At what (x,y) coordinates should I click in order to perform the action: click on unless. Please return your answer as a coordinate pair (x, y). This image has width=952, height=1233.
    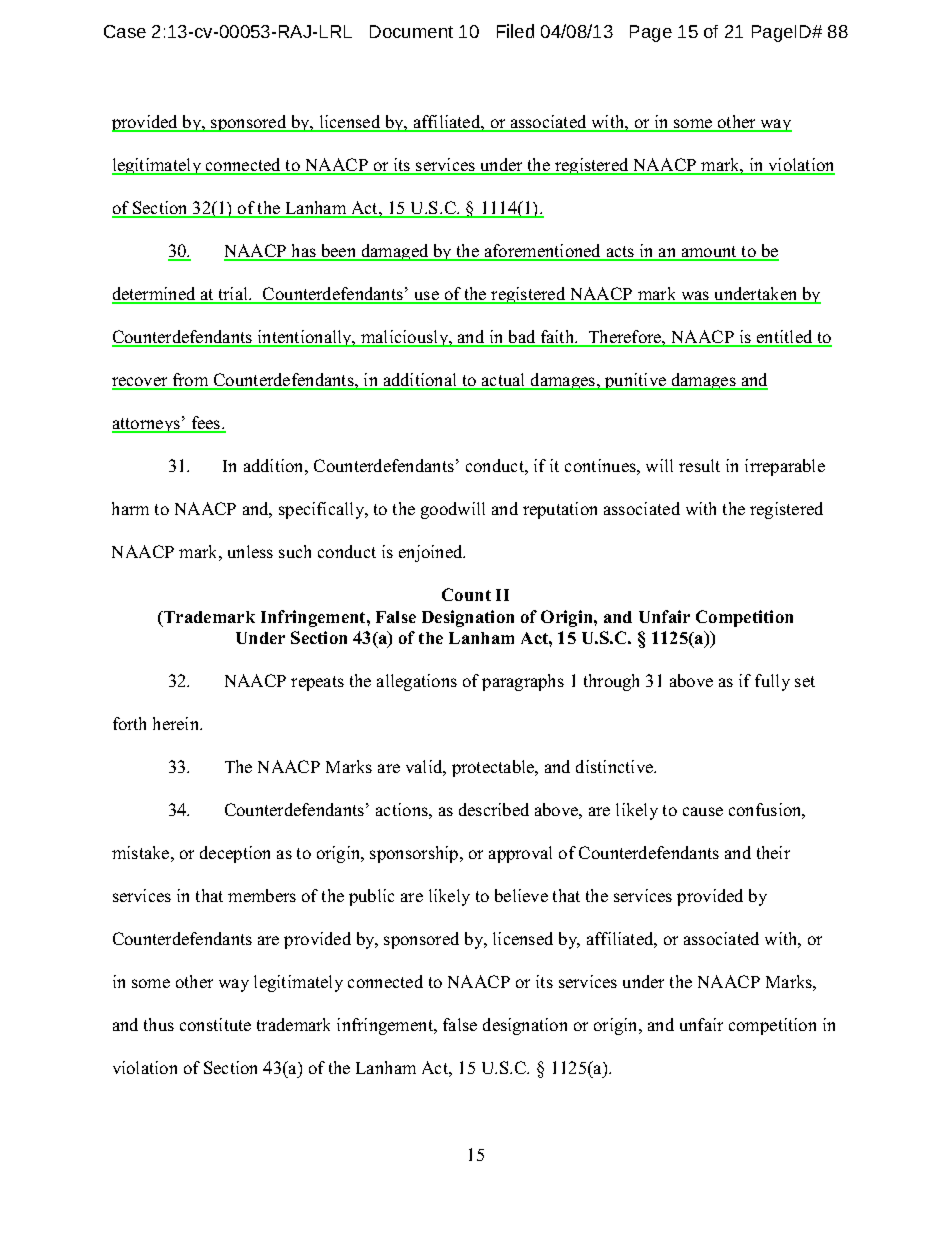
    Looking at the image, I should click on (250, 551).
